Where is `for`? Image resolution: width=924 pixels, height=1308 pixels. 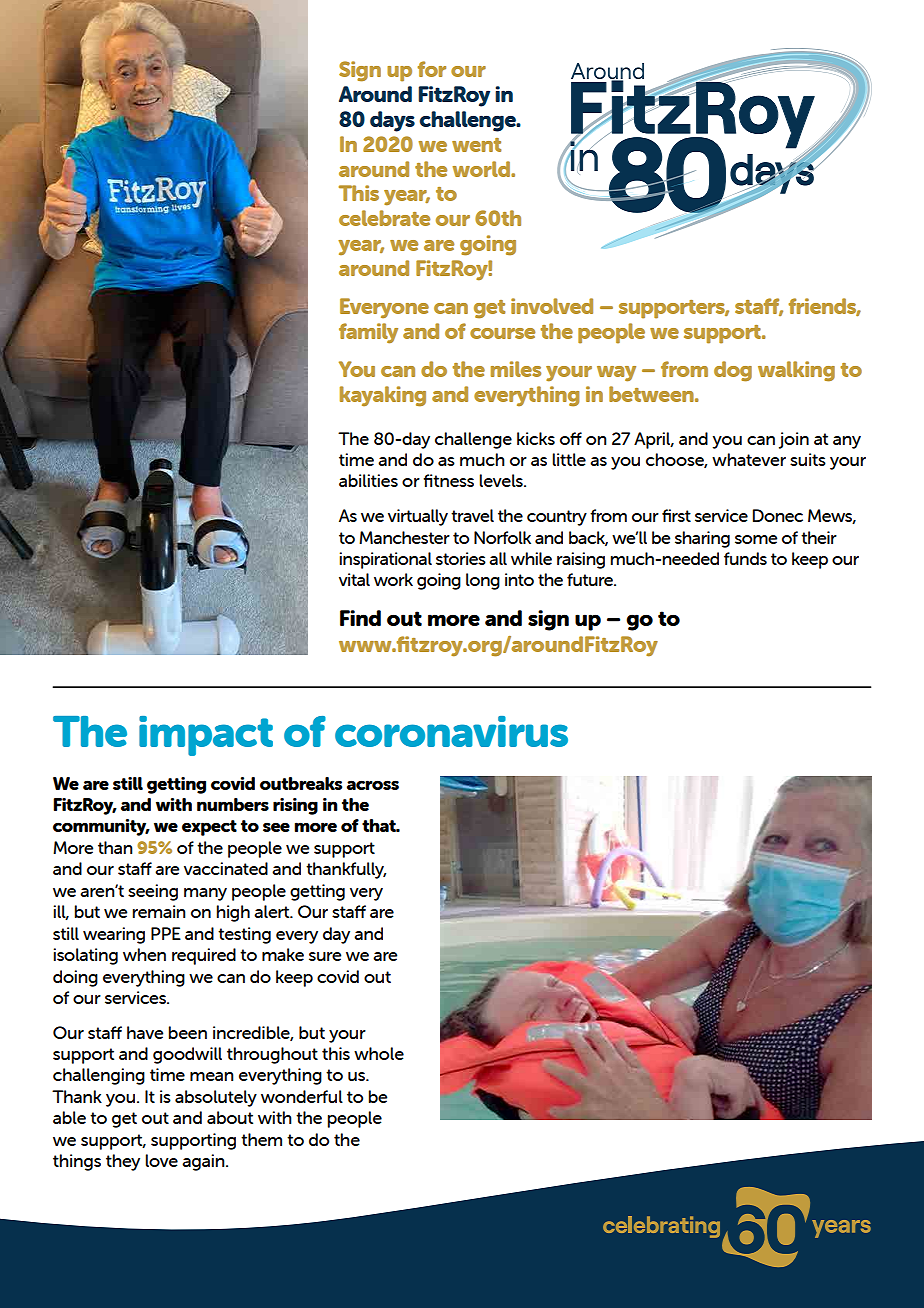
for is located at coordinates (431, 69).
